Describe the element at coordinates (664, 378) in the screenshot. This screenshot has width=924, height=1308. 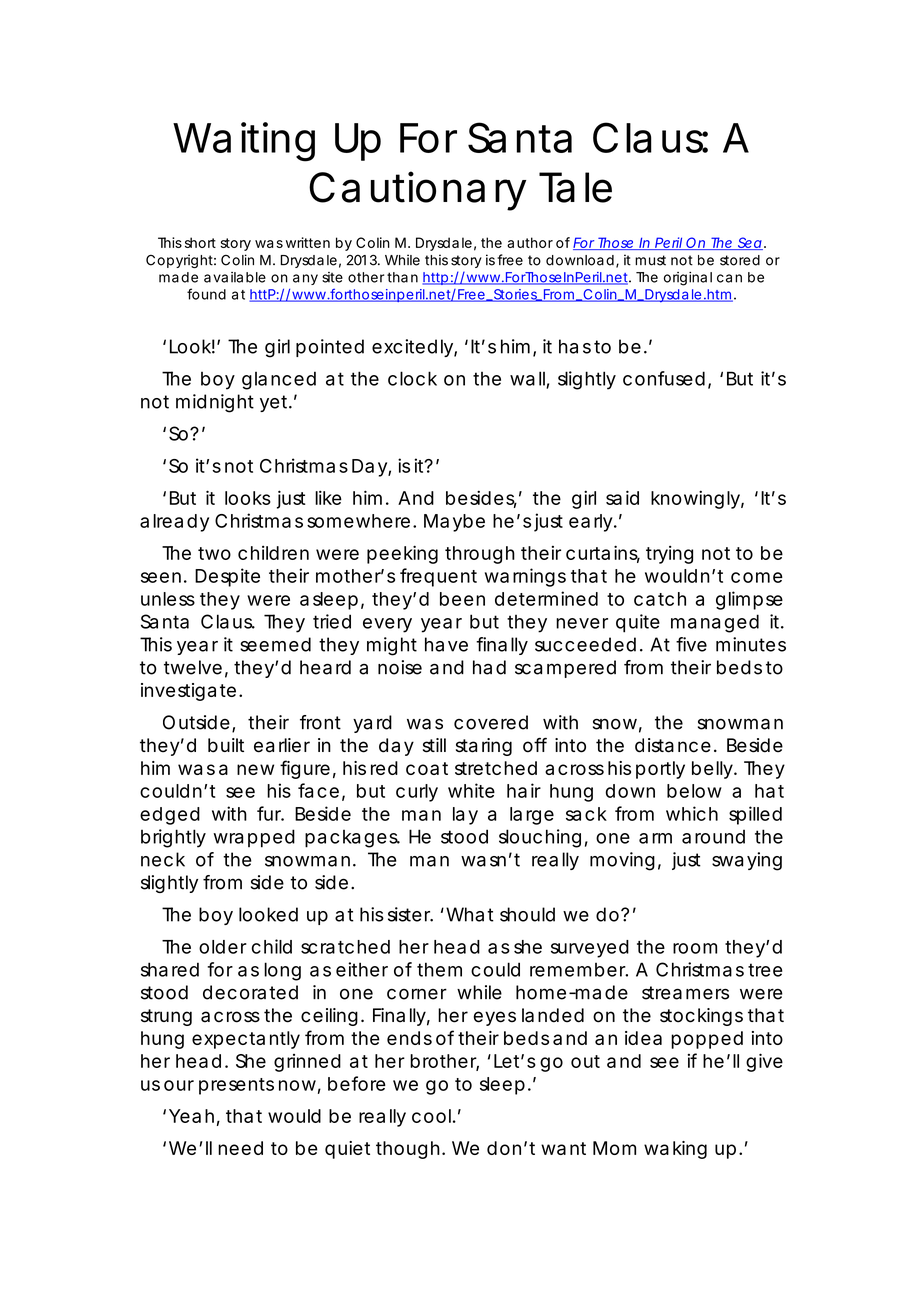
I see `confused` at that location.
